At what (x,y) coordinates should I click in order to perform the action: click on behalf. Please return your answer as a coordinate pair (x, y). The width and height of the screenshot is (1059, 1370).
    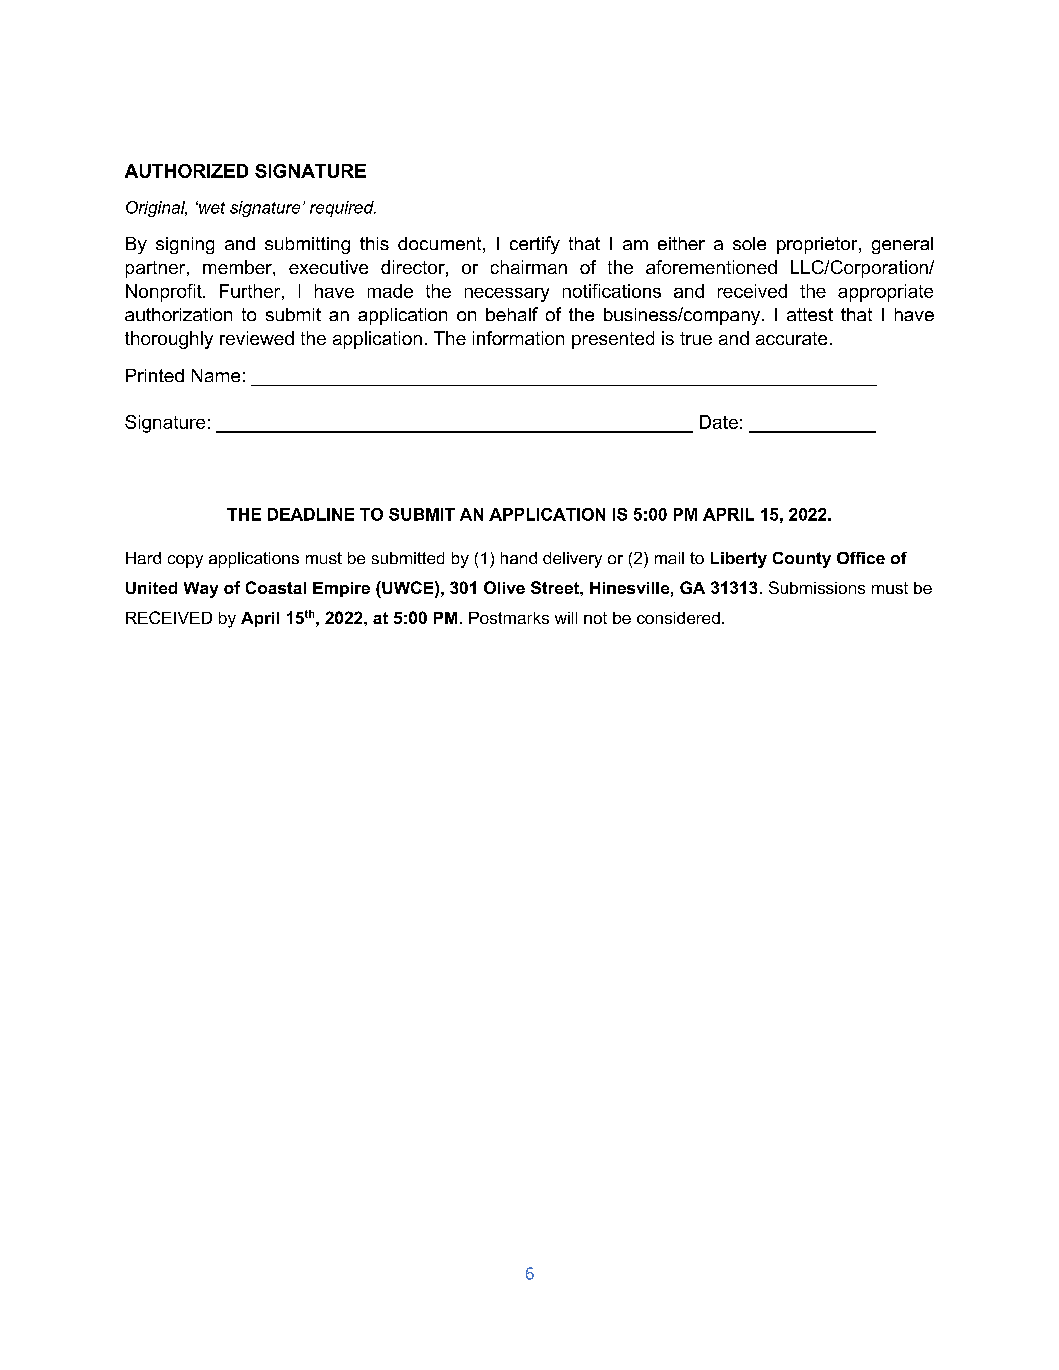
    Looking at the image, I should click on (512, 314).
